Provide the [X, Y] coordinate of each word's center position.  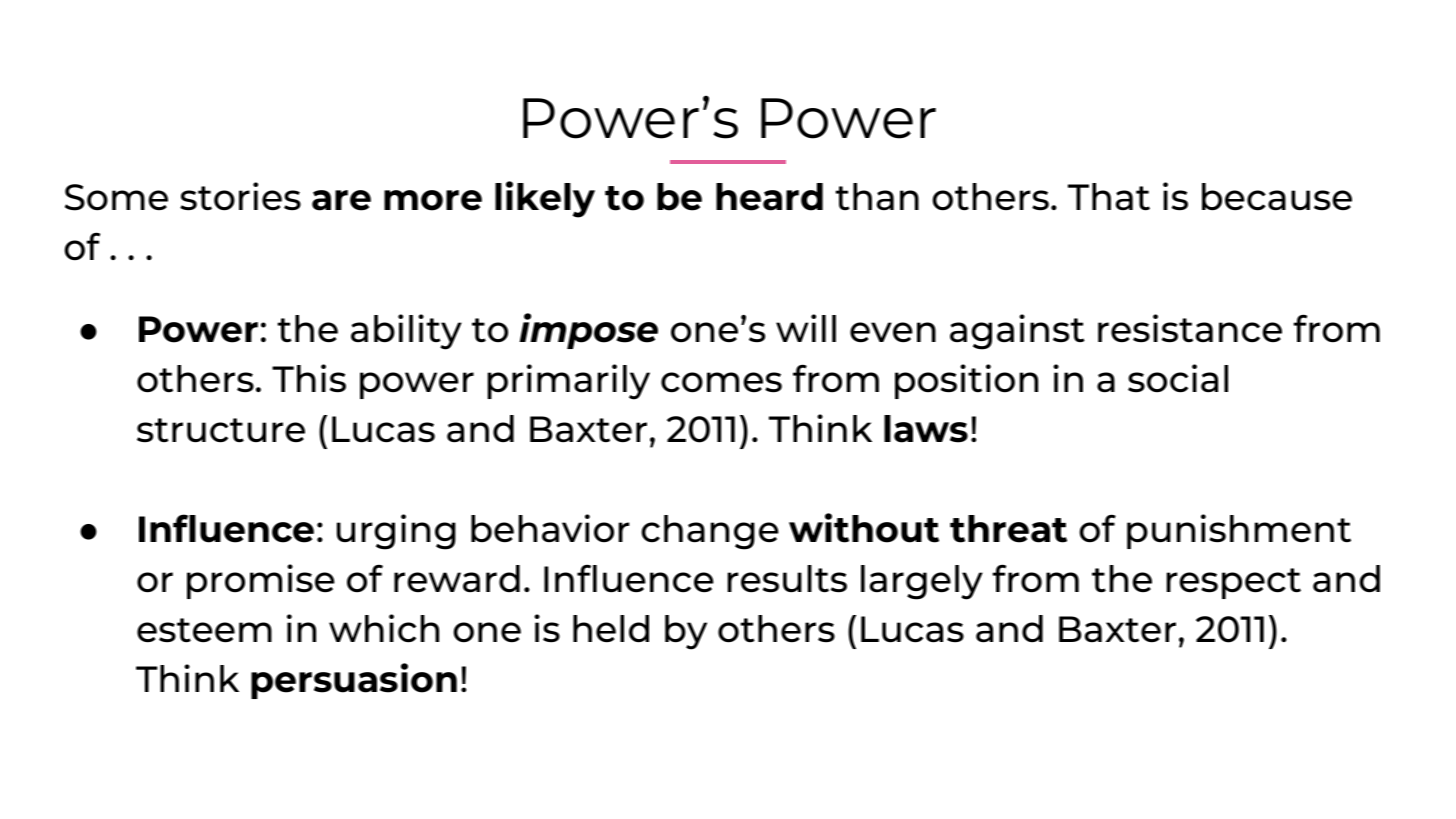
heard [769, 197]
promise [261, 581]
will [806, 328]
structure [221, 430]
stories [240, 196]
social [1178, 378]
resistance [1190, 328]
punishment [1239, 531]
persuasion [354, 681]
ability [406, 332]
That [1109, 197]
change [710, 532]
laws [926, 429]
